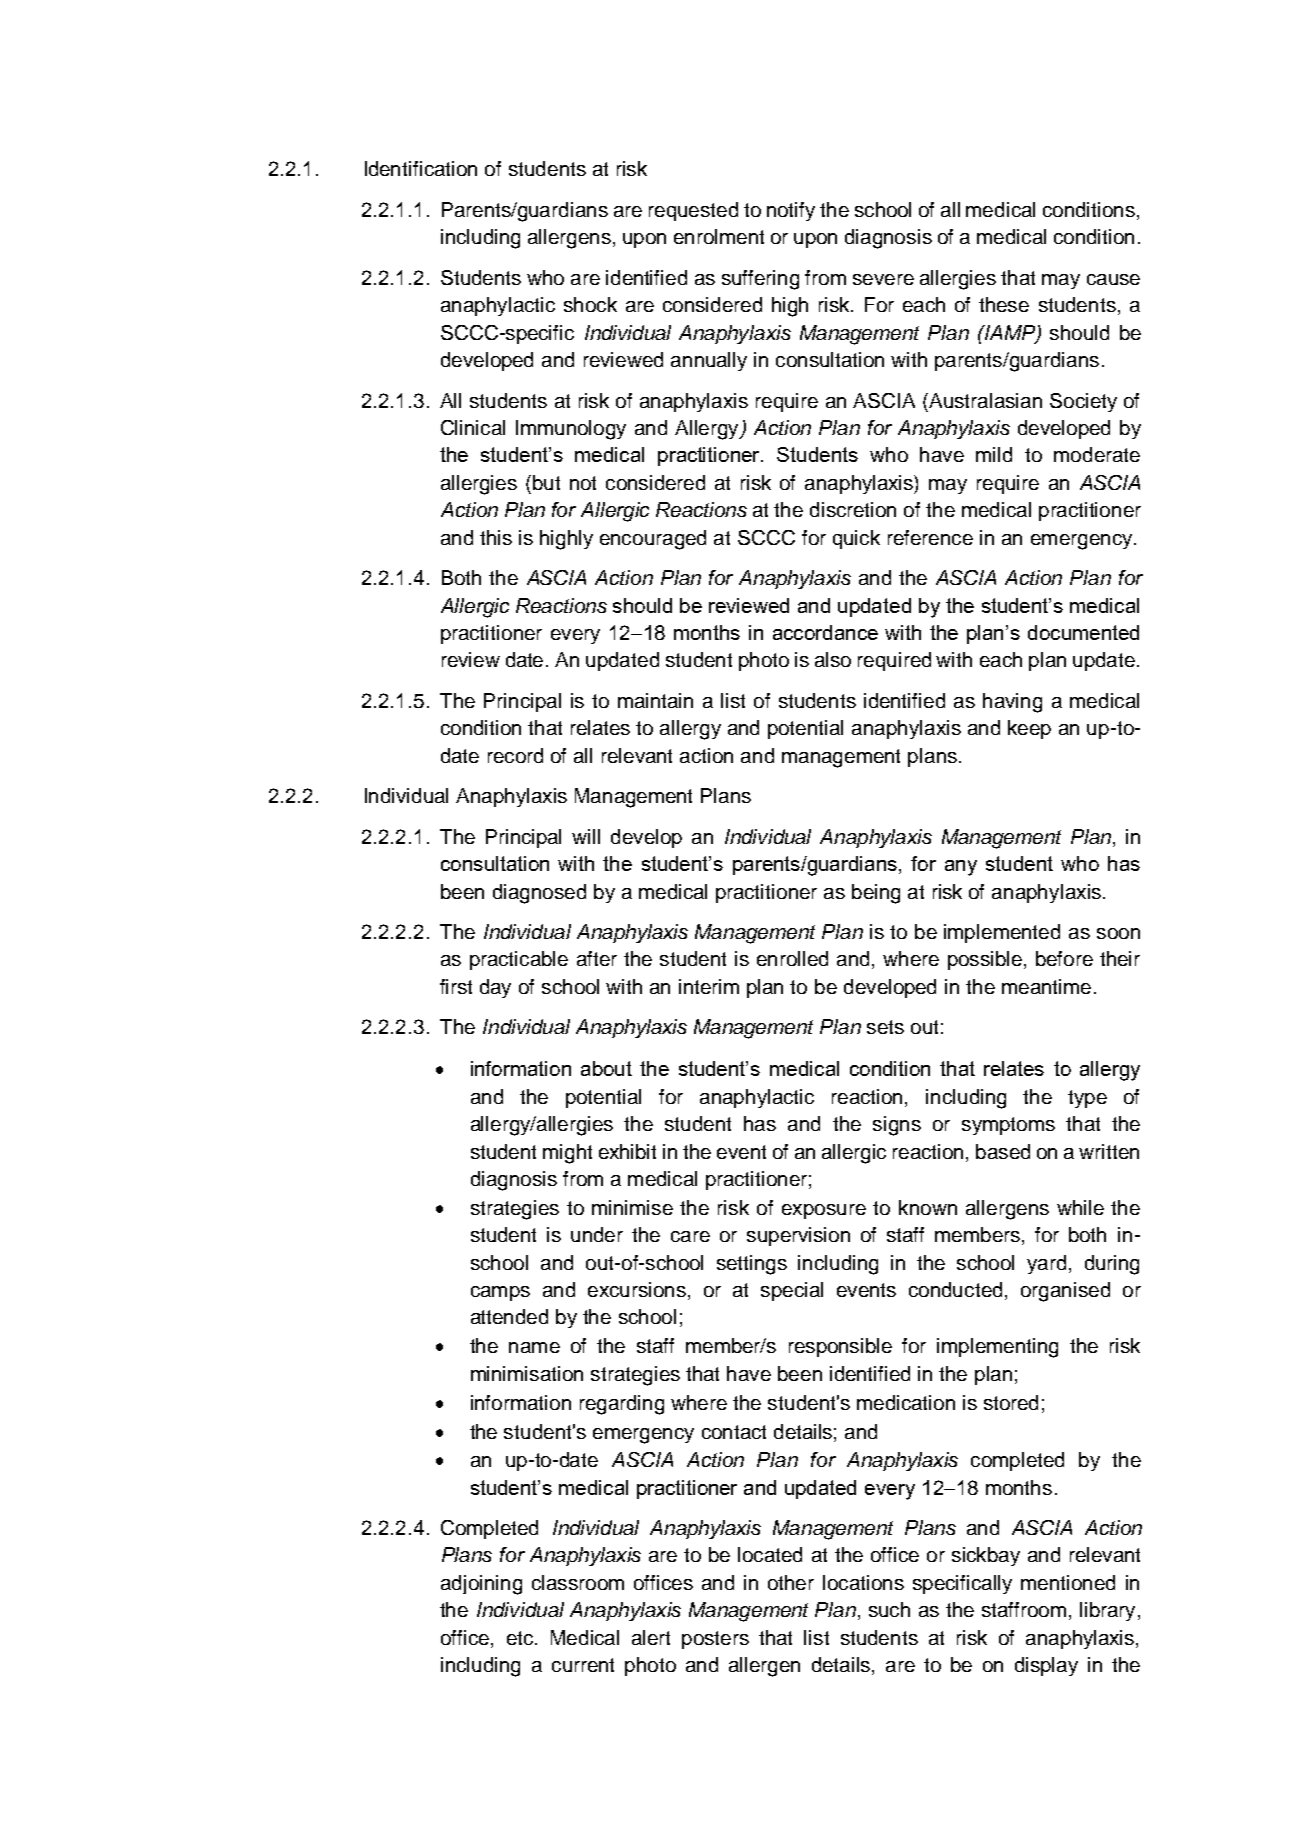  I want to click on this, so click(496, 537).
